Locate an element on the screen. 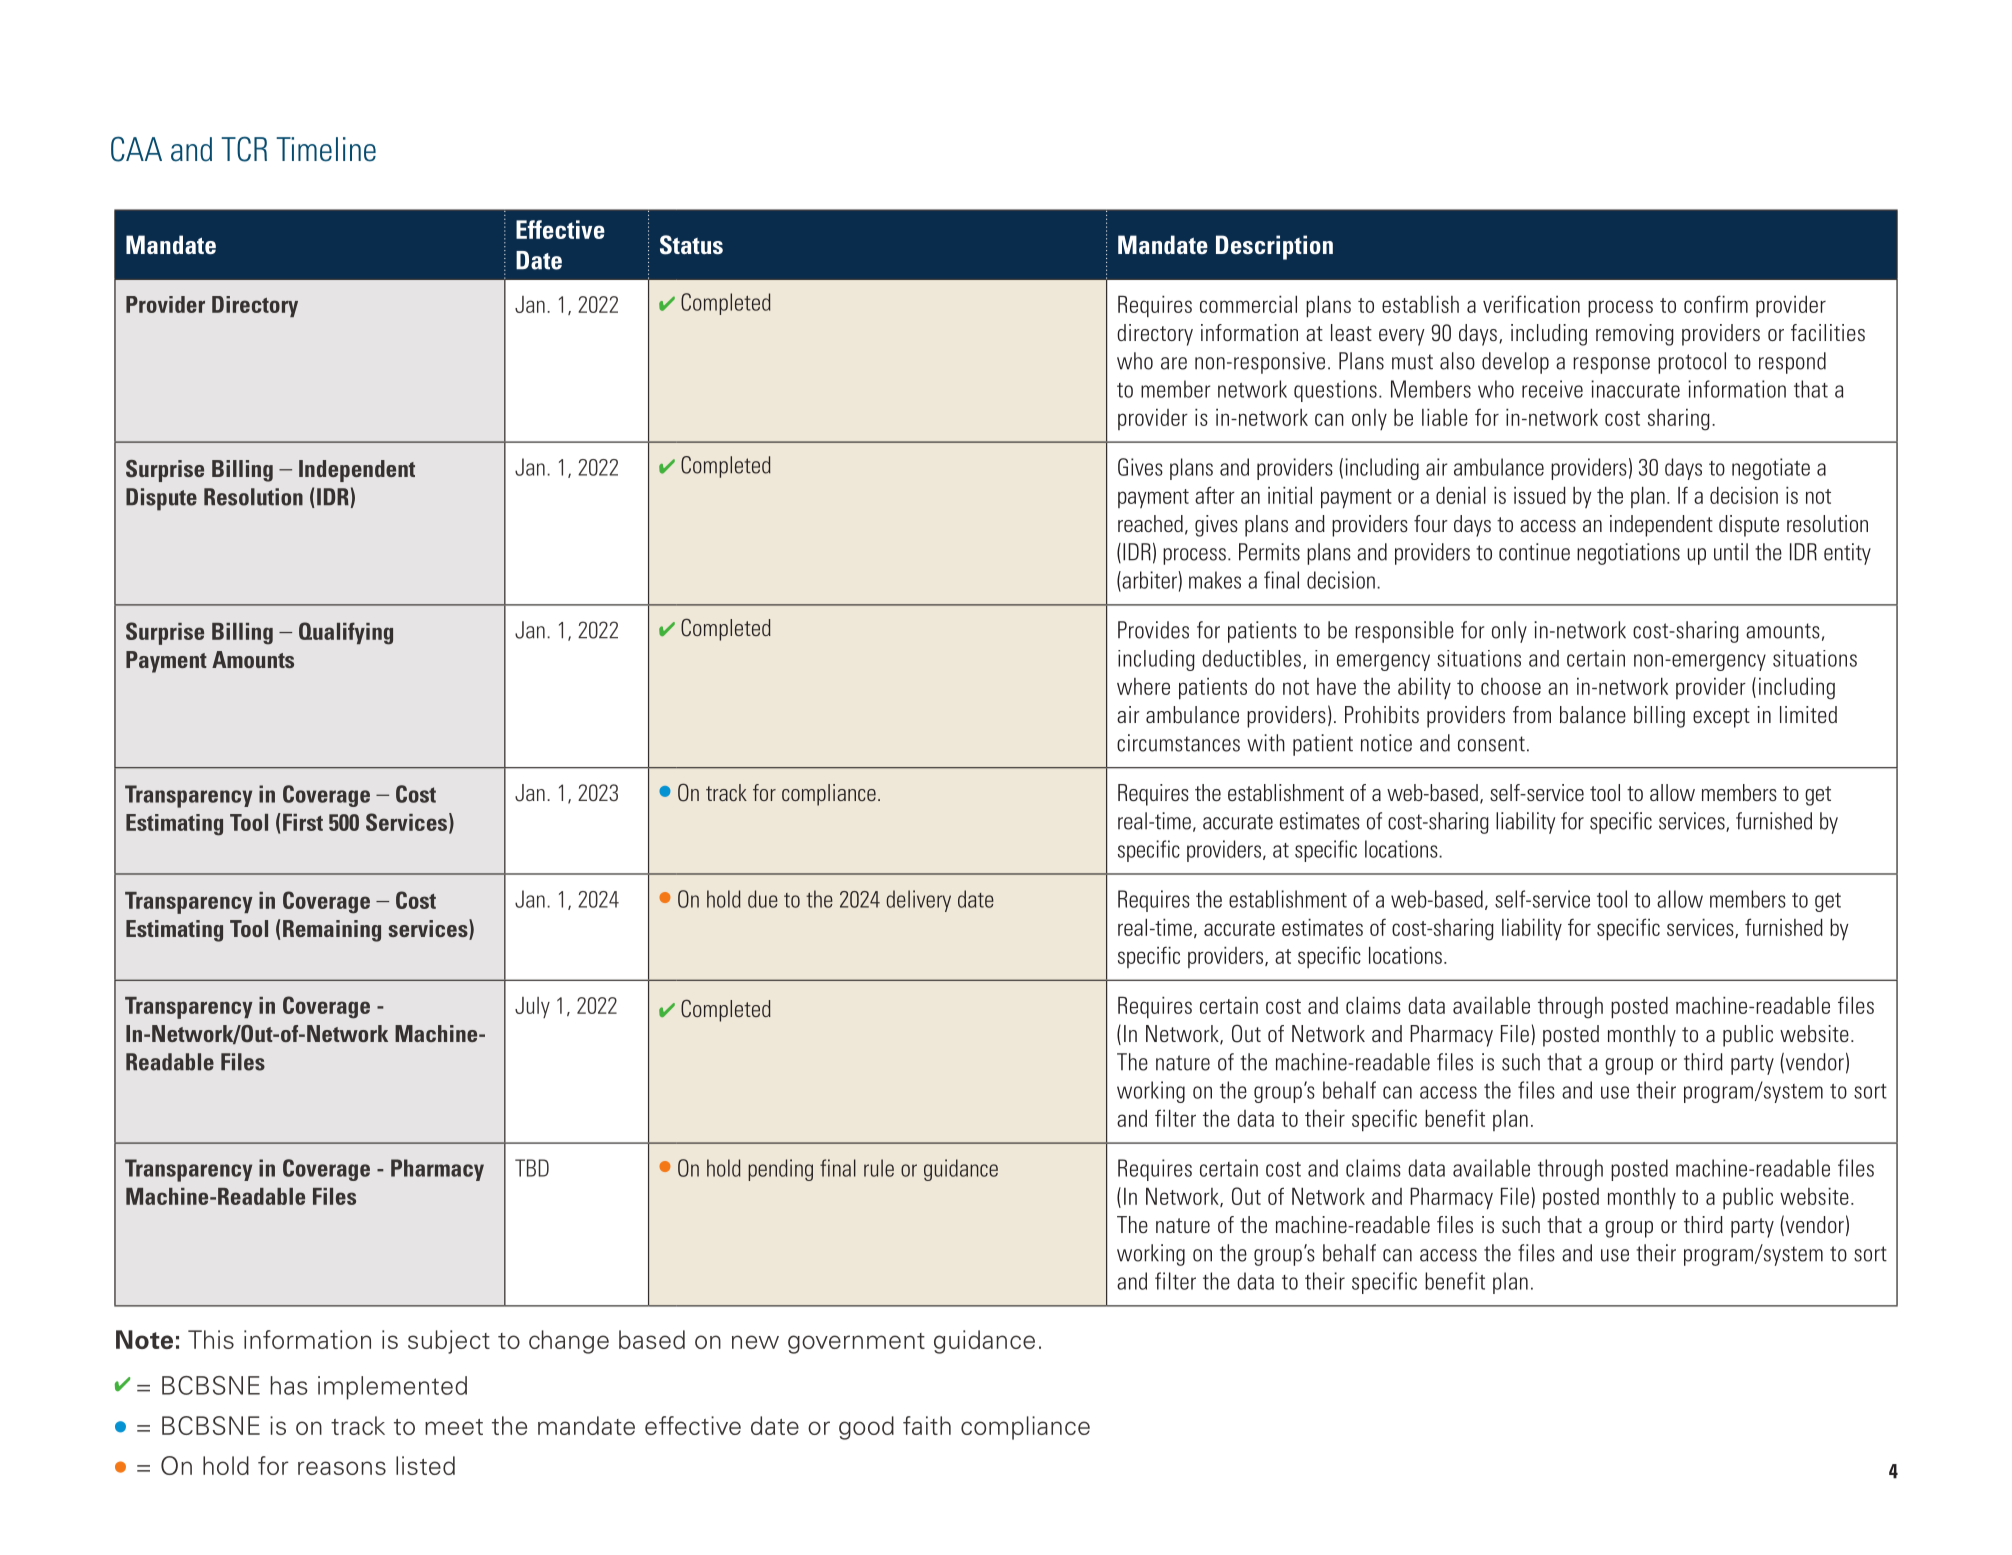  rule is located at coordinates (879, 1168).
